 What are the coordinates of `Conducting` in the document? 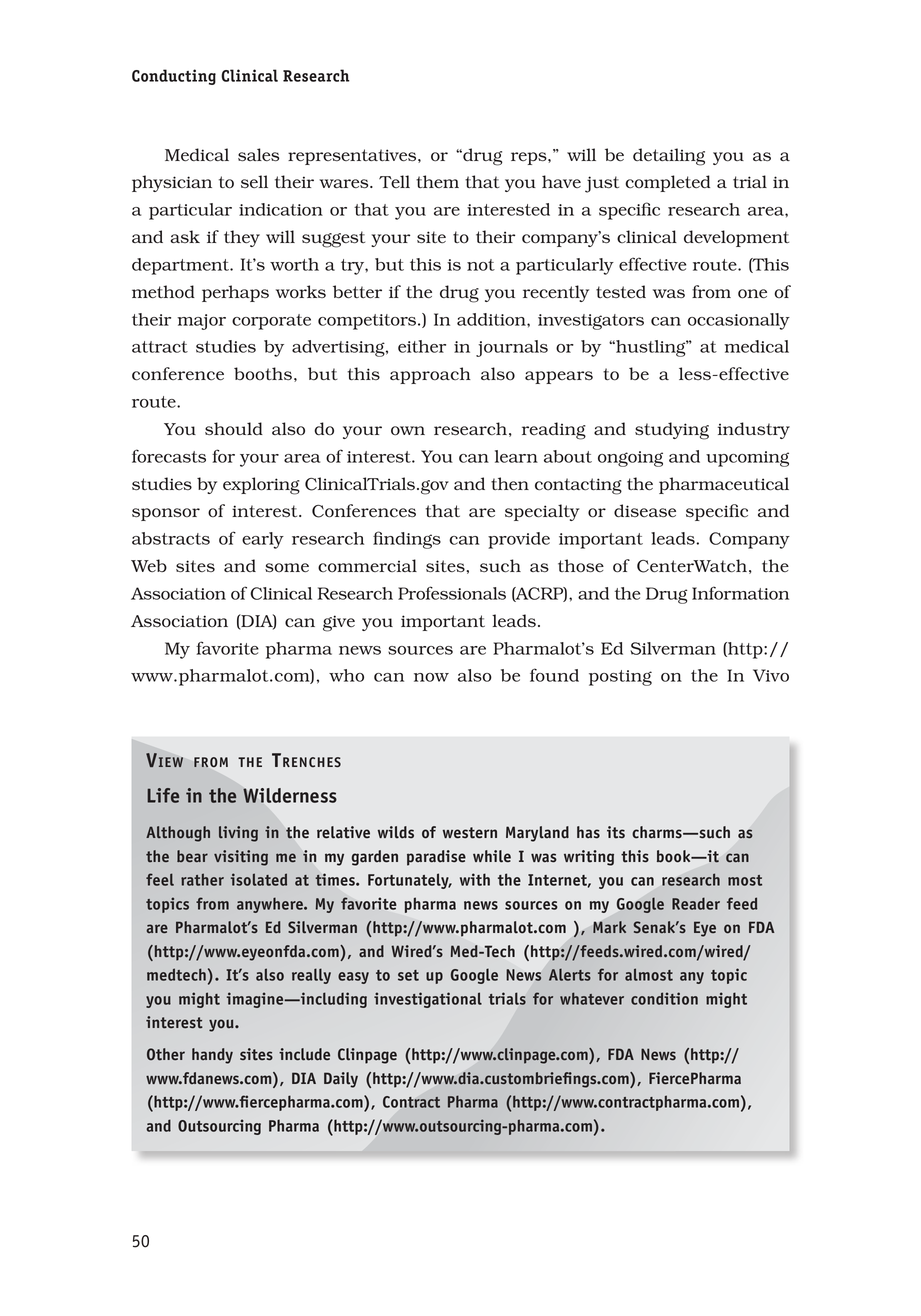 It's located at (174, 77).
